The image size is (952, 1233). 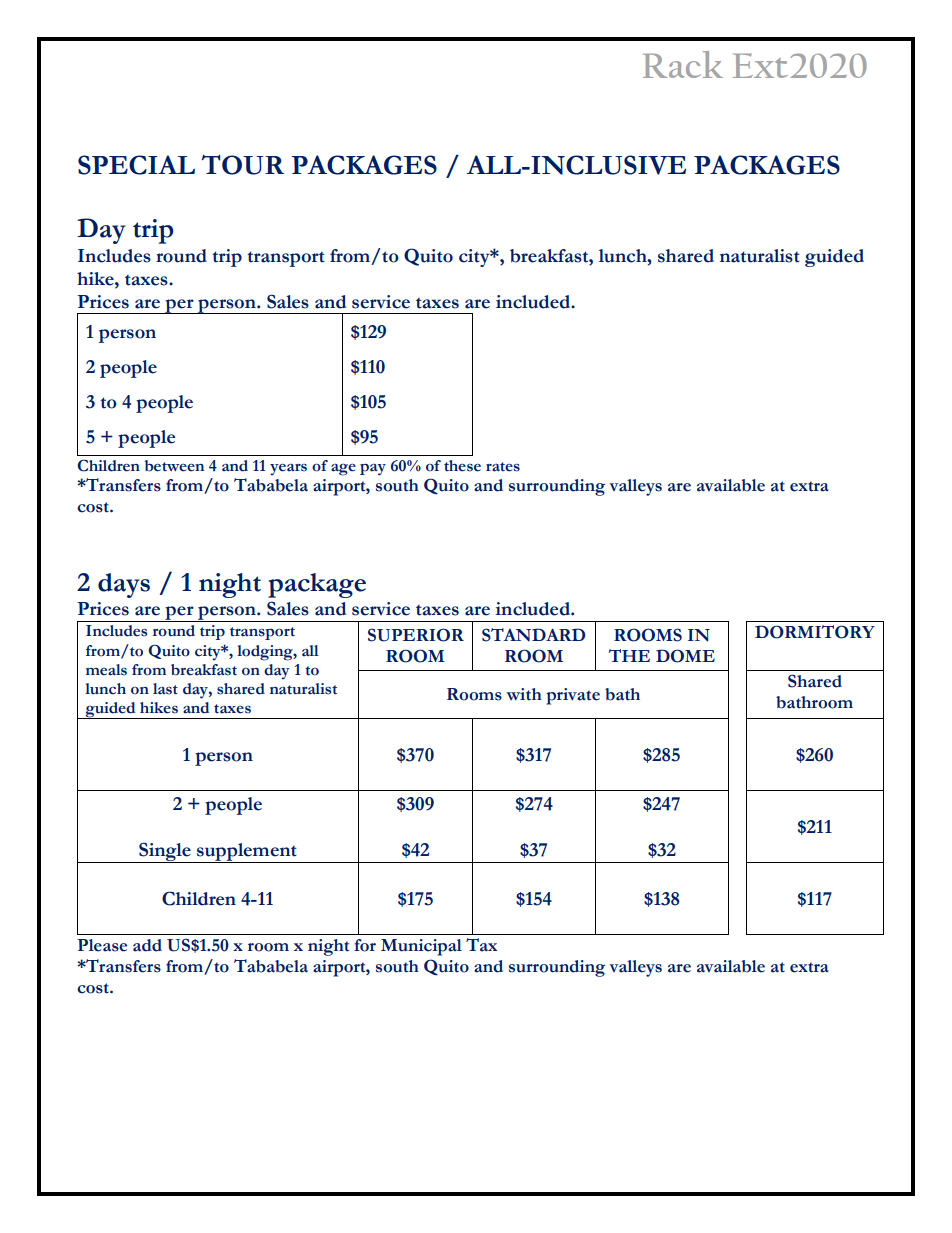 What do you see at coordinates (242, 164) in the screenshot?
I see `TOUR` at bounding box center [242, 164].
